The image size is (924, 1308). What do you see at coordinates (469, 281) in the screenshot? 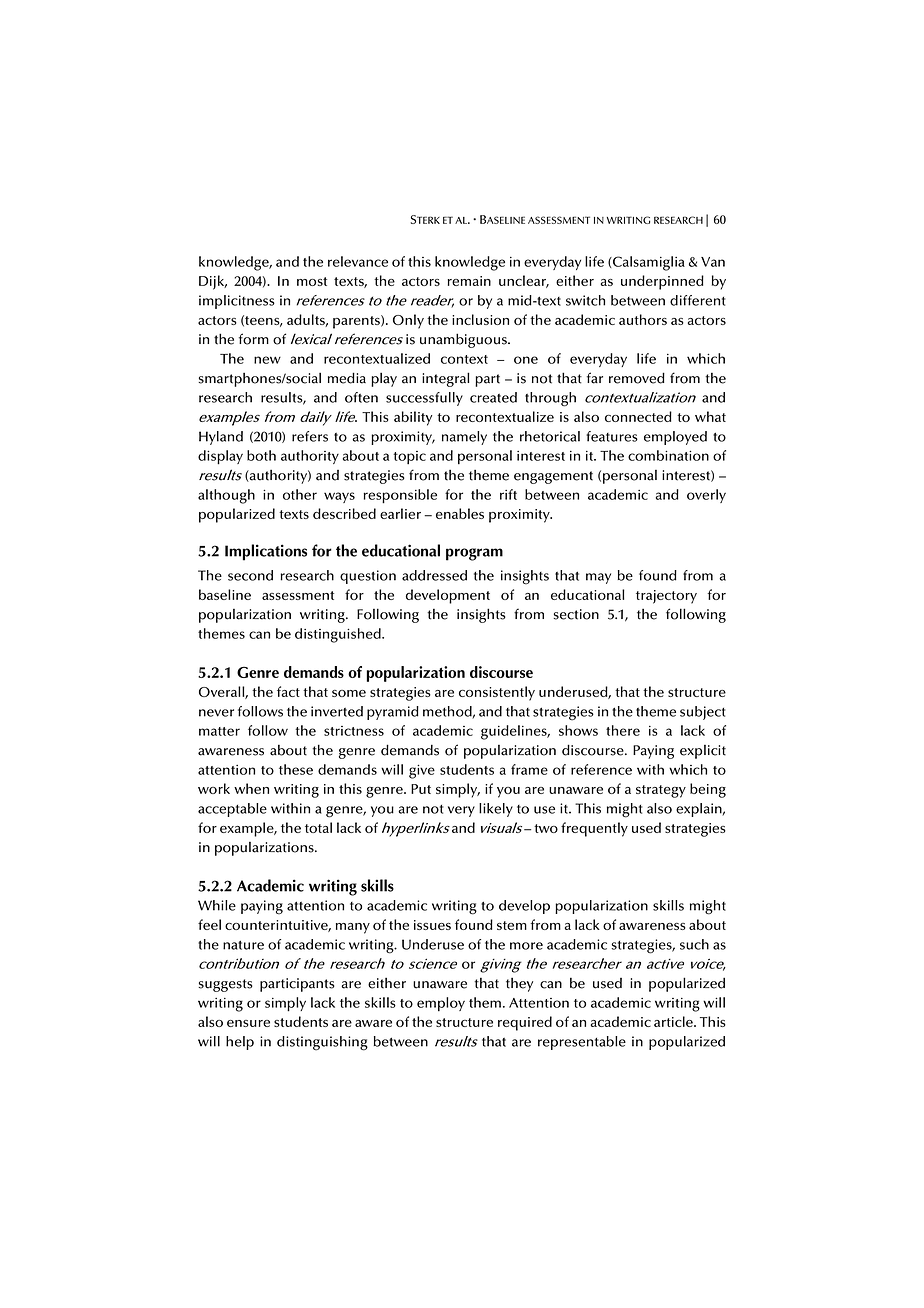
I see `remain` at bounding box center [469, 281].
